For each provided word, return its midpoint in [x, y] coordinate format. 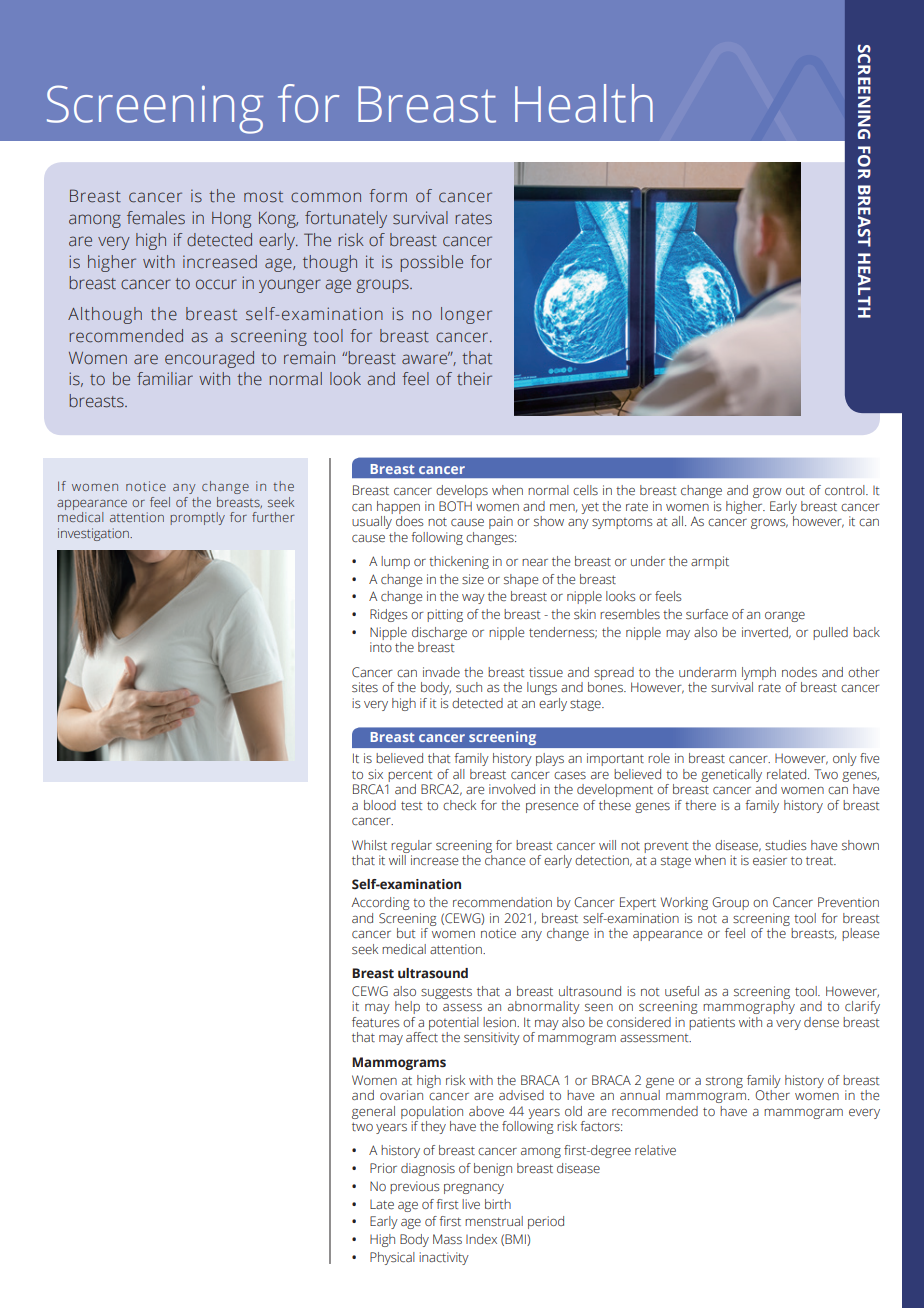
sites [365, 687]
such [469, 687]
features [376, 1022]
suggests [446, 993]
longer [466, 315]
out [795, 490]
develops [462, 491]
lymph [759, 673]
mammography [749, 1007]
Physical [392, 1258]
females [156, 218]
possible [432, 263]
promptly [197, 518]
